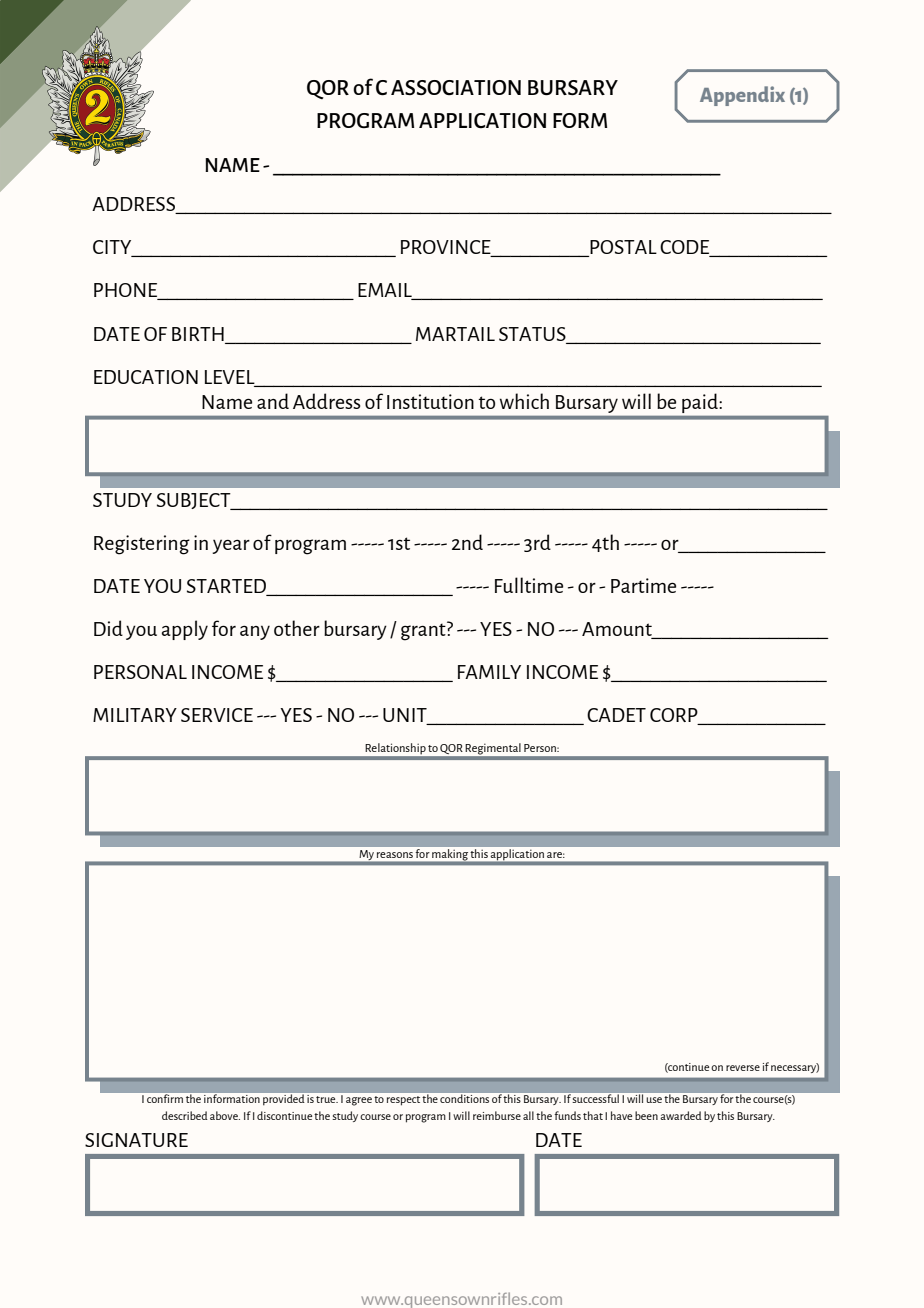  Describe the element at coordinates (681, 1115) in the page. I see `awarded` at that location.
